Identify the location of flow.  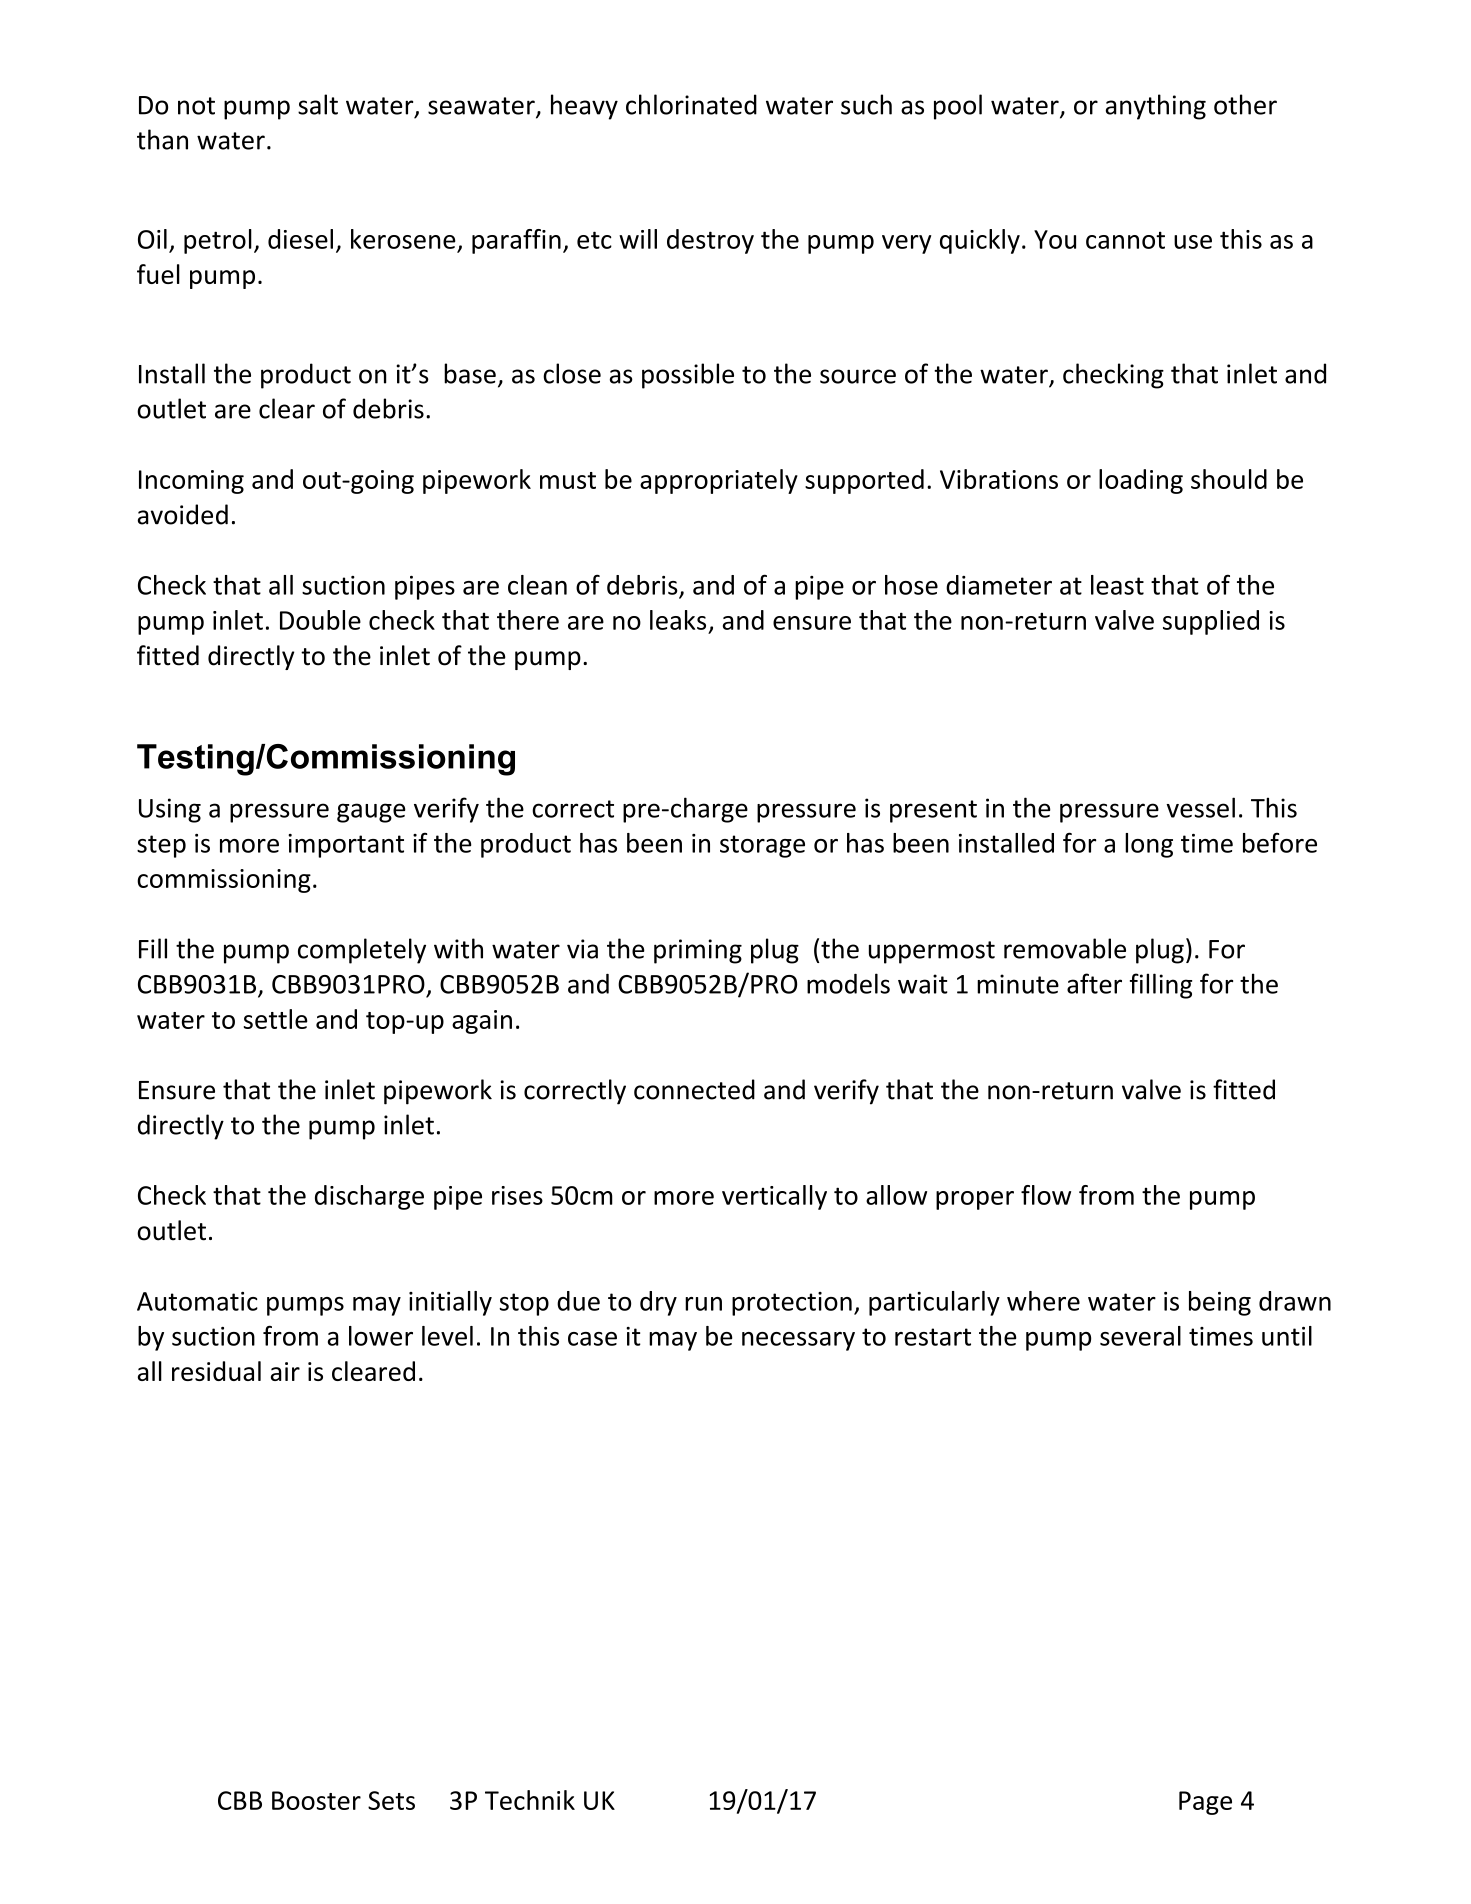
(1046, 1195).
